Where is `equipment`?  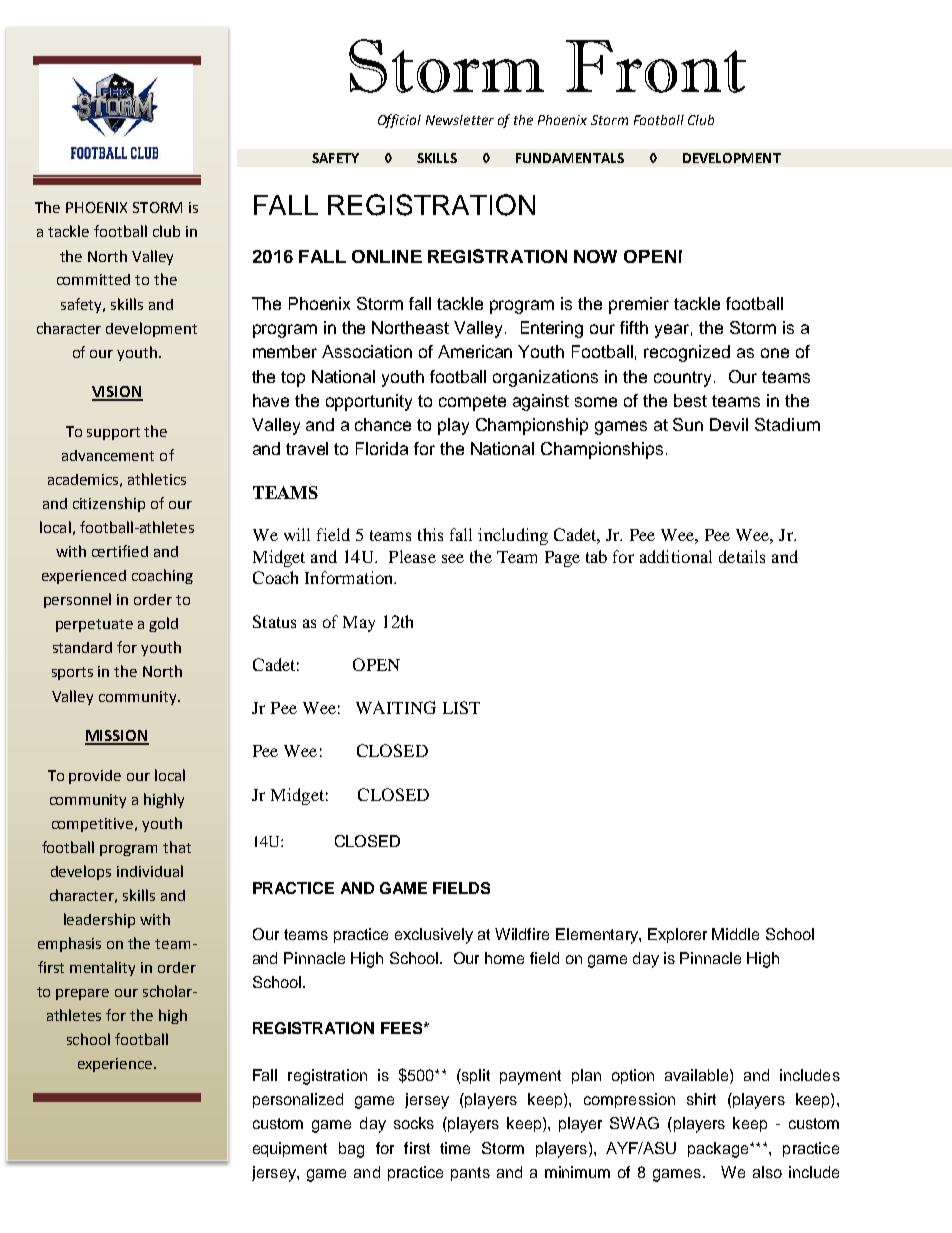
equipment is located at coordinates (290, 1149).
